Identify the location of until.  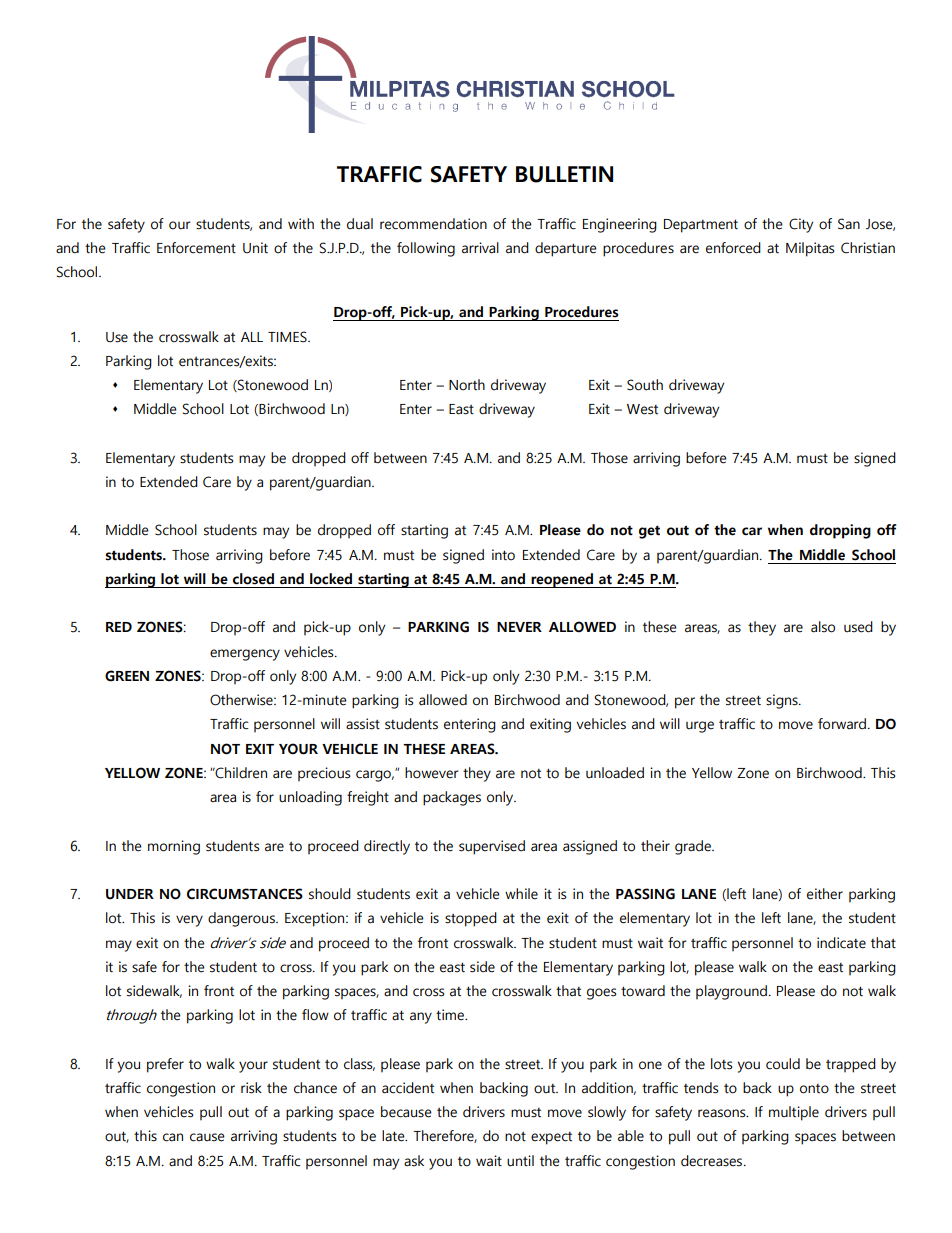
(520, 1161).
